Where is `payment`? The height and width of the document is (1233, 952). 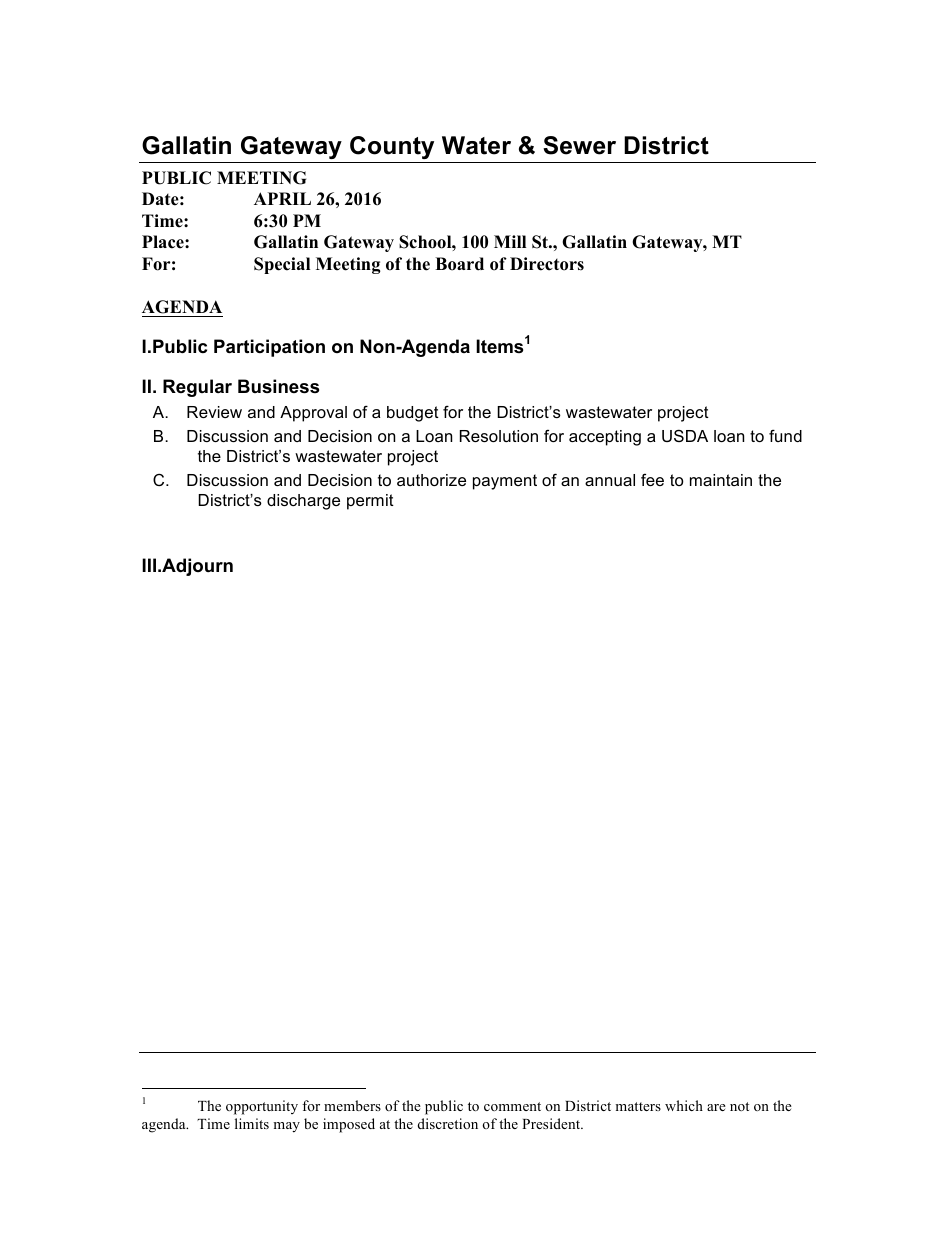
payment is located at coordinates (505, 482).
